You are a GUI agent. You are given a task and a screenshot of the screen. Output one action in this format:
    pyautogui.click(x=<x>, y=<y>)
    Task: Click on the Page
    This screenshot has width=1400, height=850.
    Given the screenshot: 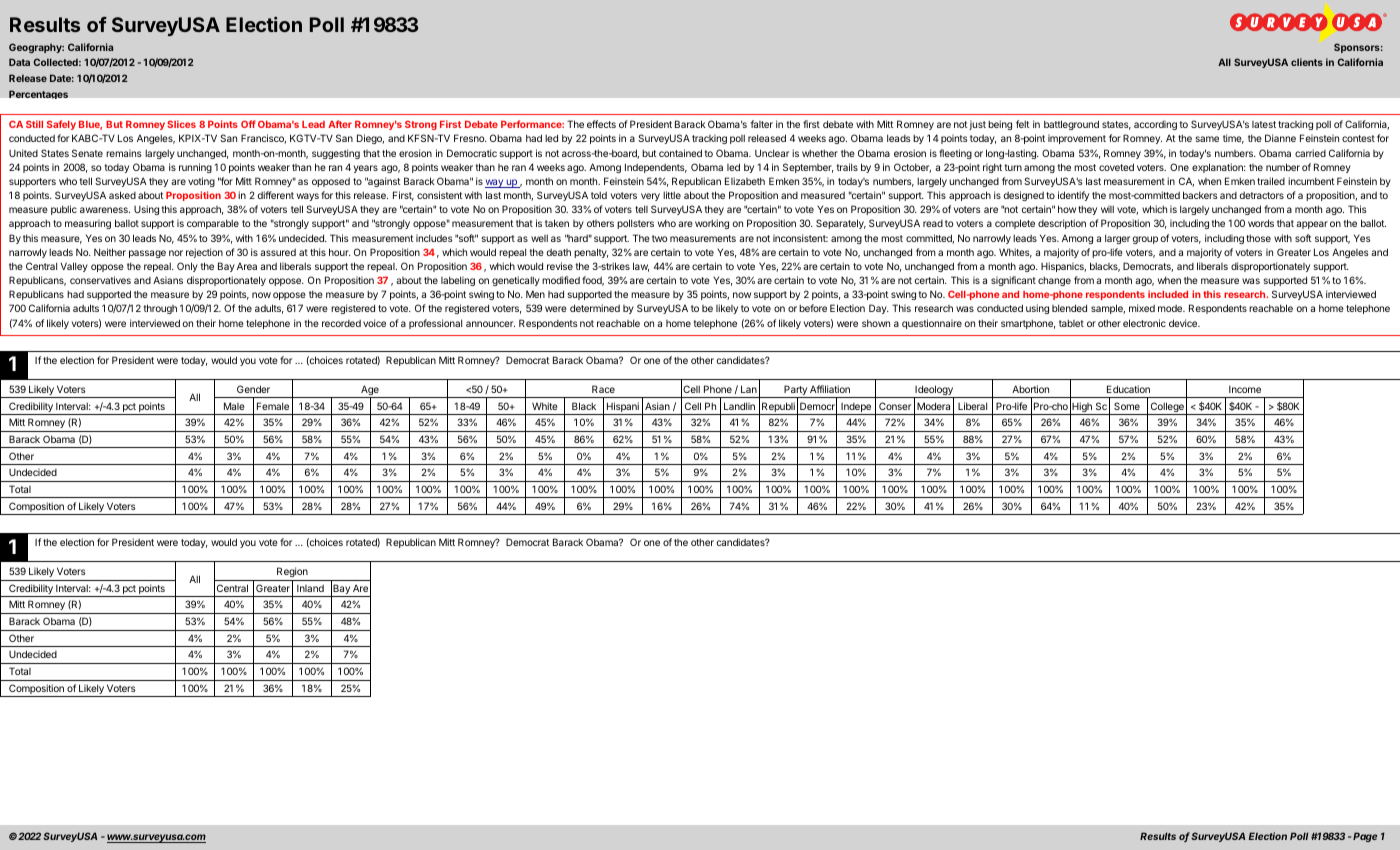 What is the action you would take?
    pyautogui.click(x=1365, y=837)
